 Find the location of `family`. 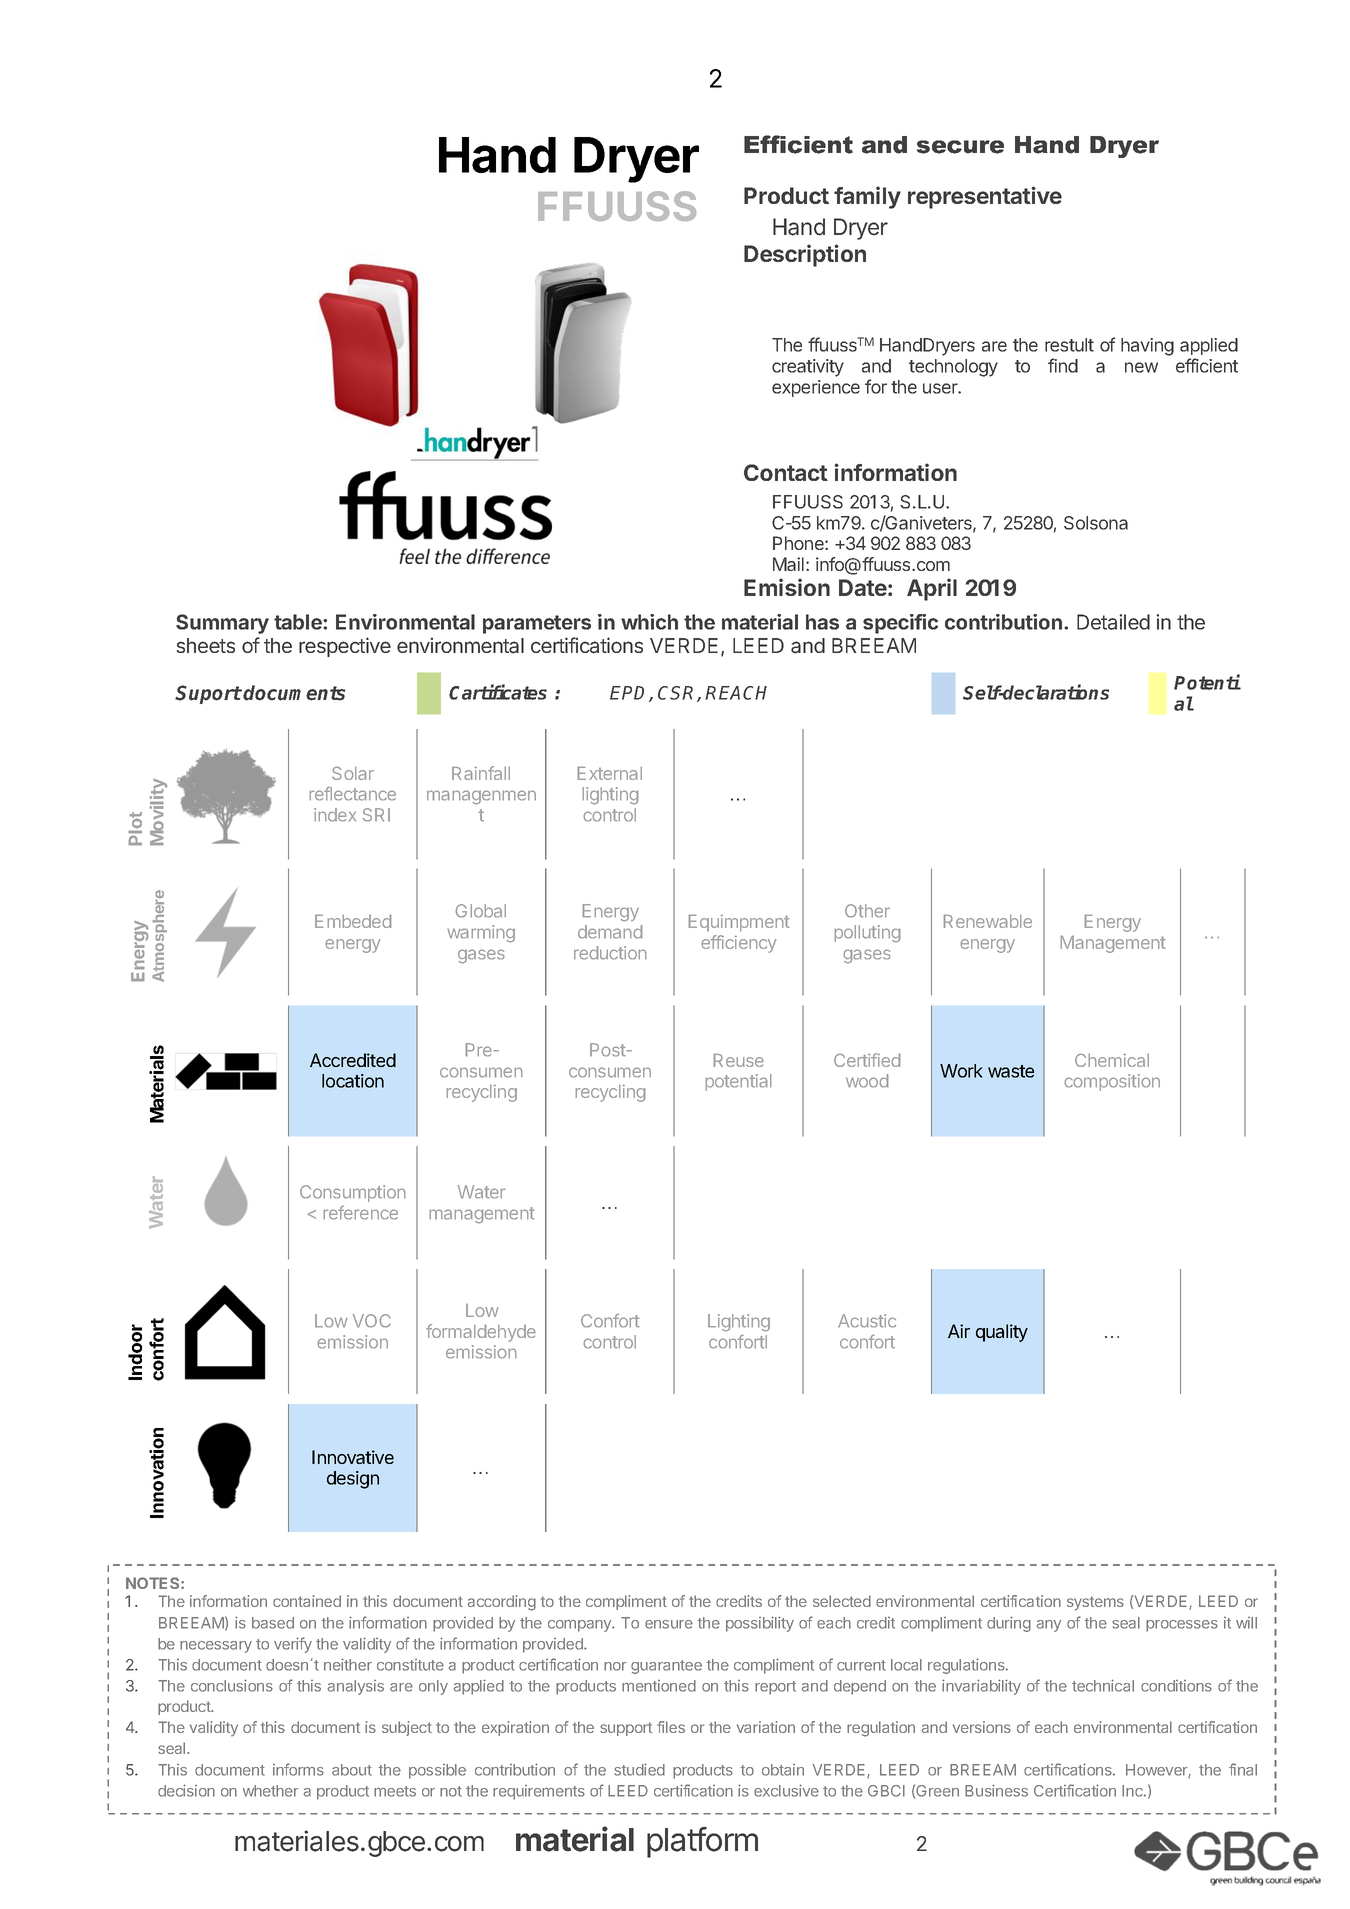

family is located at coordinates (867, 197).
